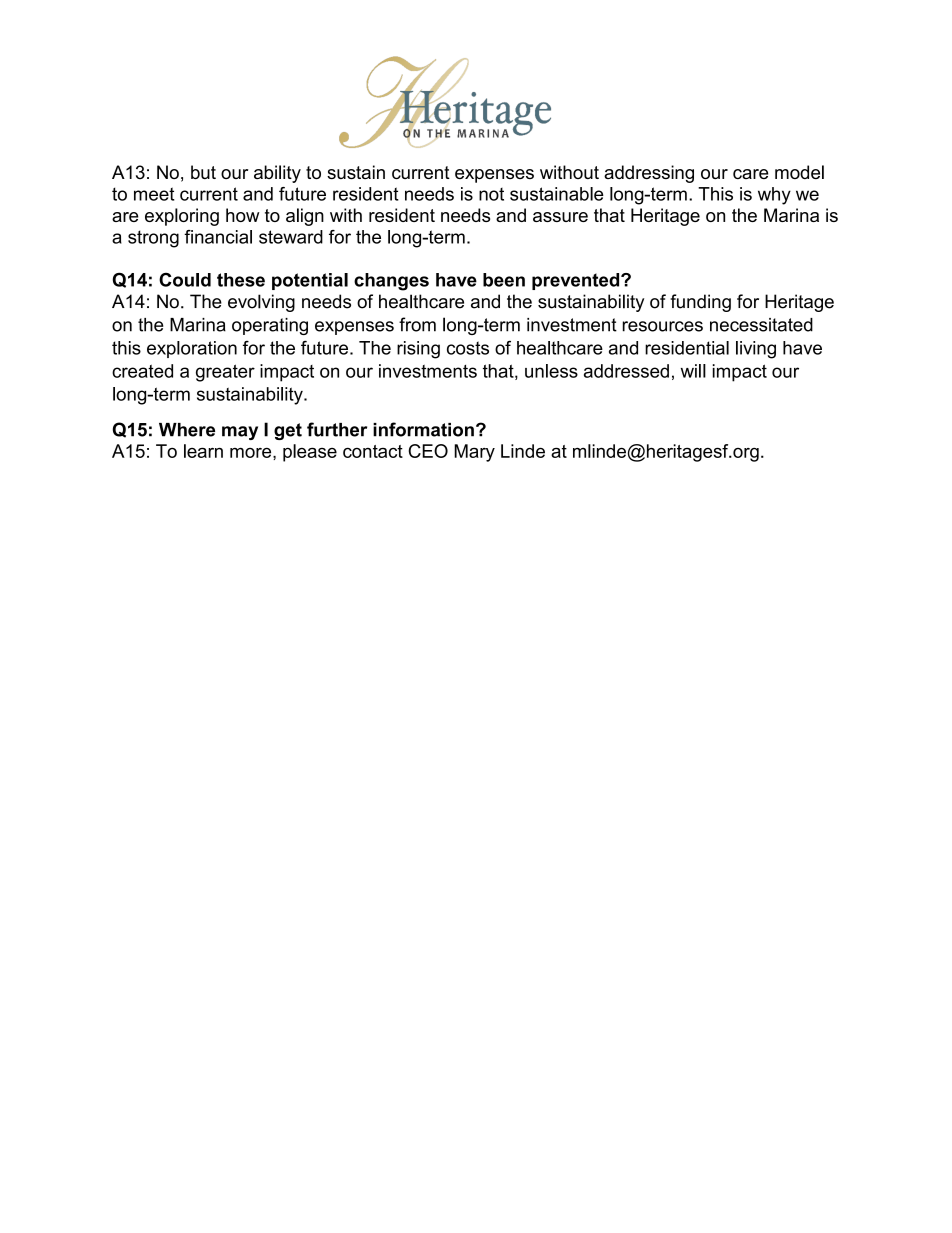 This image has height=1233, width=952. I want to click on evolving, so click(261, 303).
